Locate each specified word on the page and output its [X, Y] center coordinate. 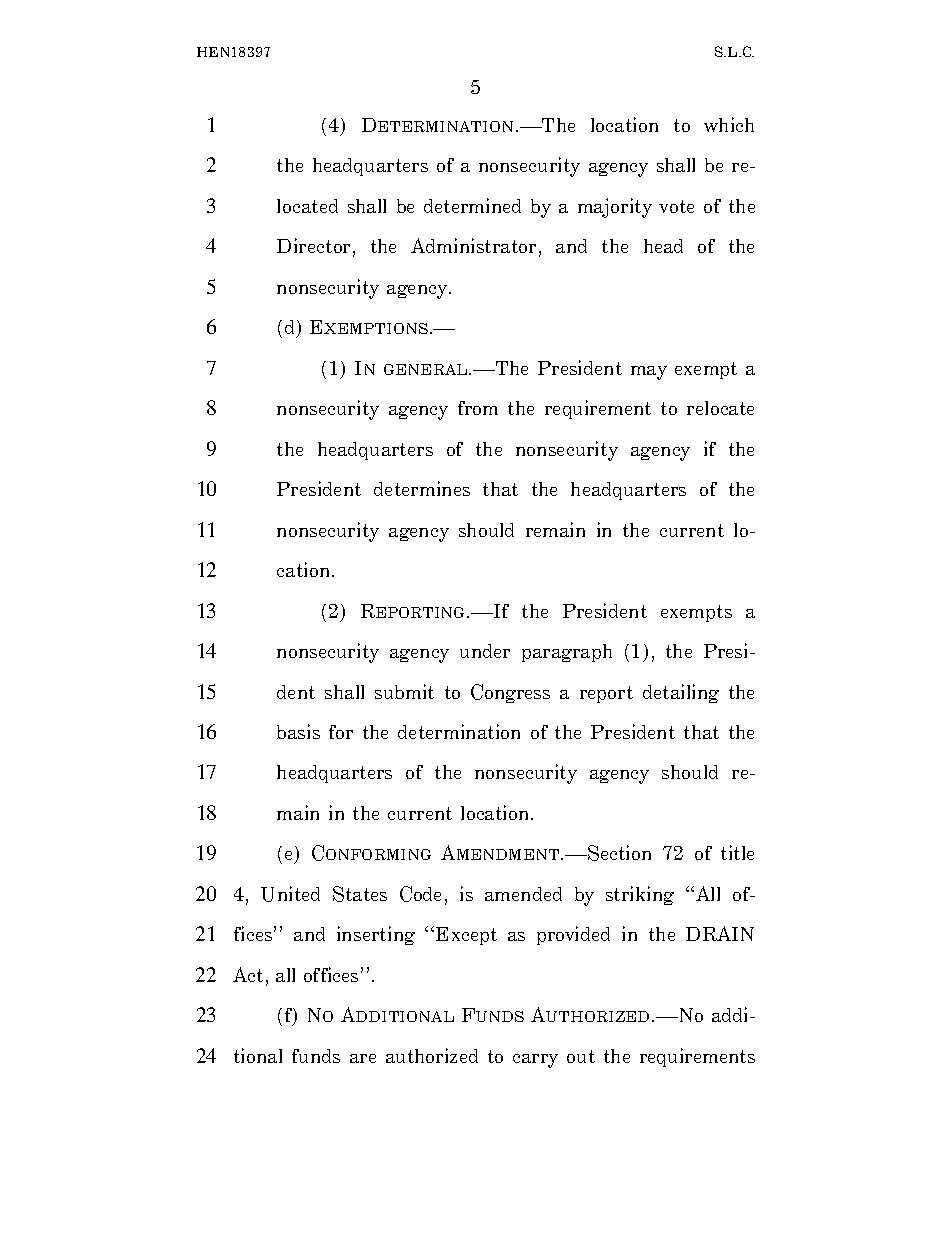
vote [676, 206]
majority [615, 208]
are [363, 1058]
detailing [681, 693]
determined [472, 205]
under [485, 651]
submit [404, 691]
